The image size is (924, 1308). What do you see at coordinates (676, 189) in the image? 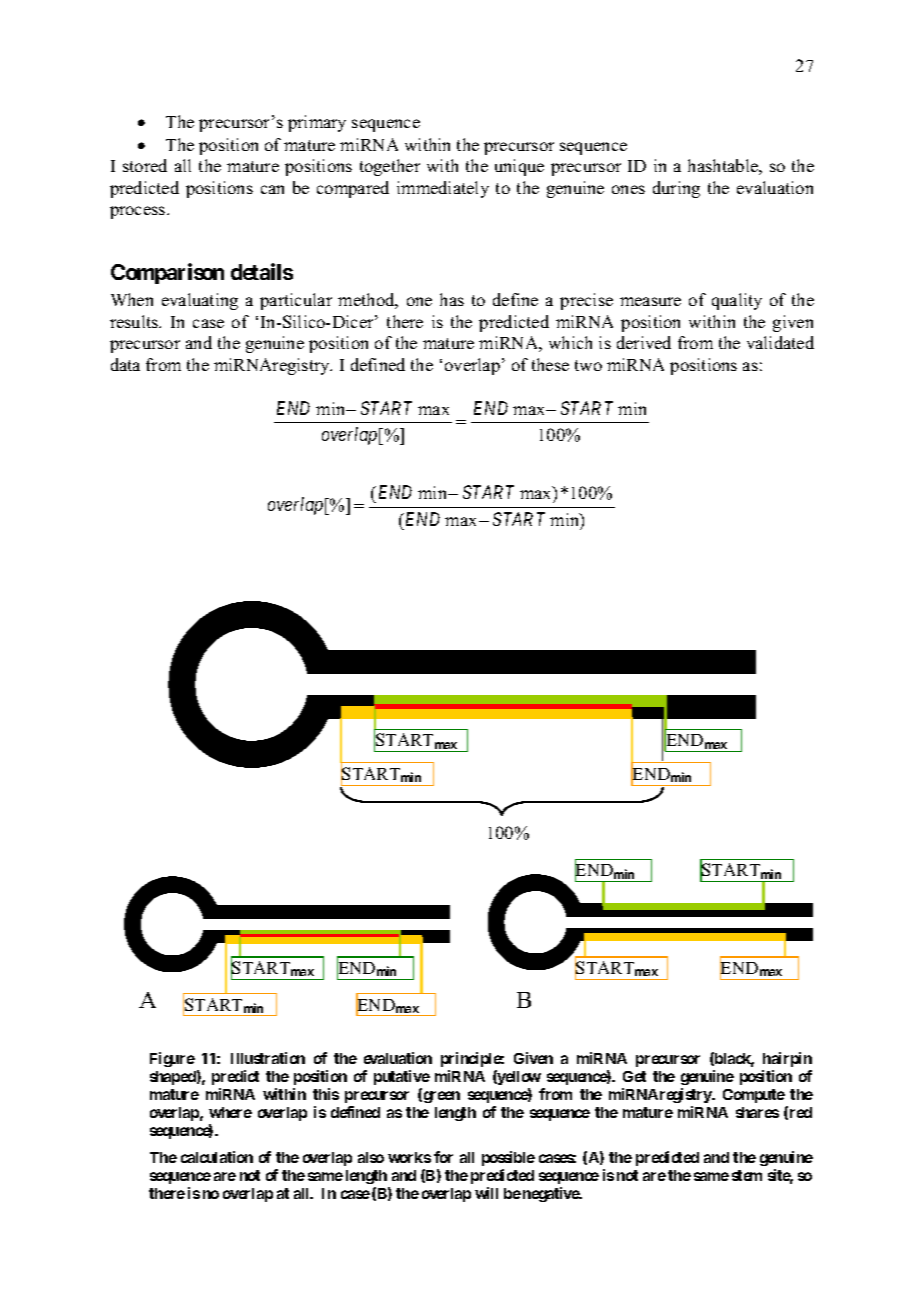
I see `during` at bounding box center [676, 189].
